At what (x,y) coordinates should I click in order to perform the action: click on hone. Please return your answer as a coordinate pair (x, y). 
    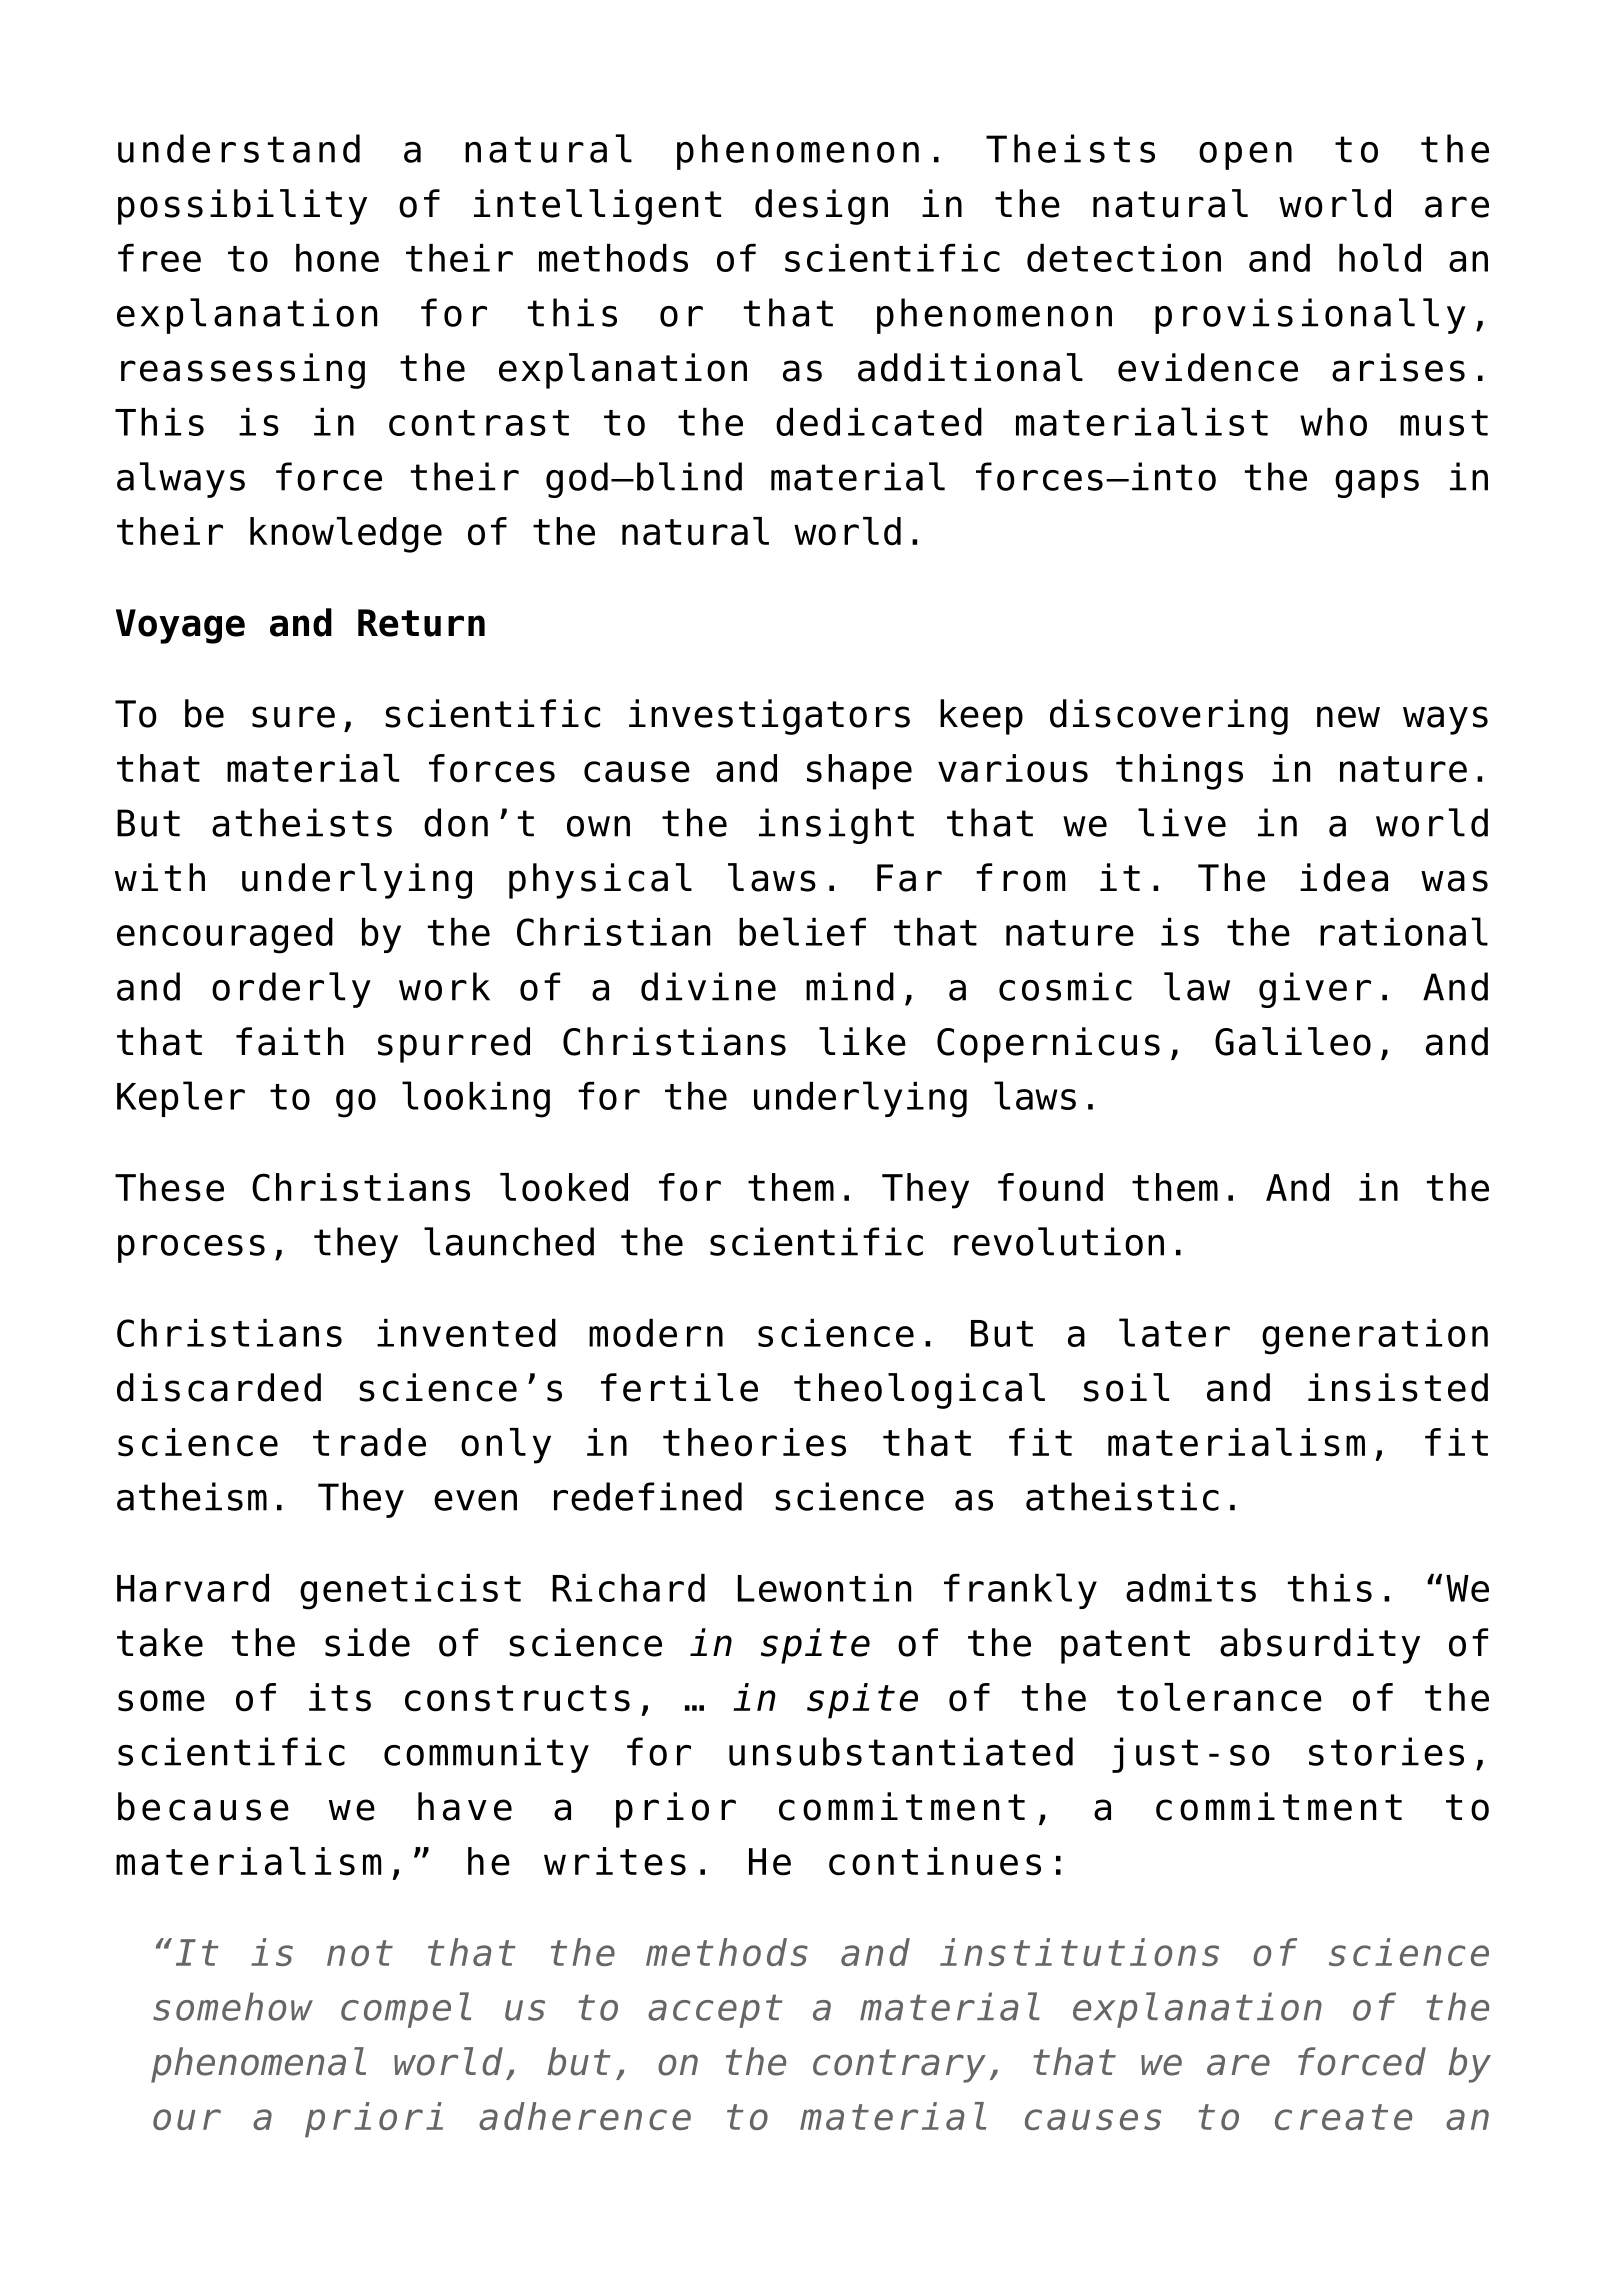
    Looking at the image, I should click on (337, 258).
